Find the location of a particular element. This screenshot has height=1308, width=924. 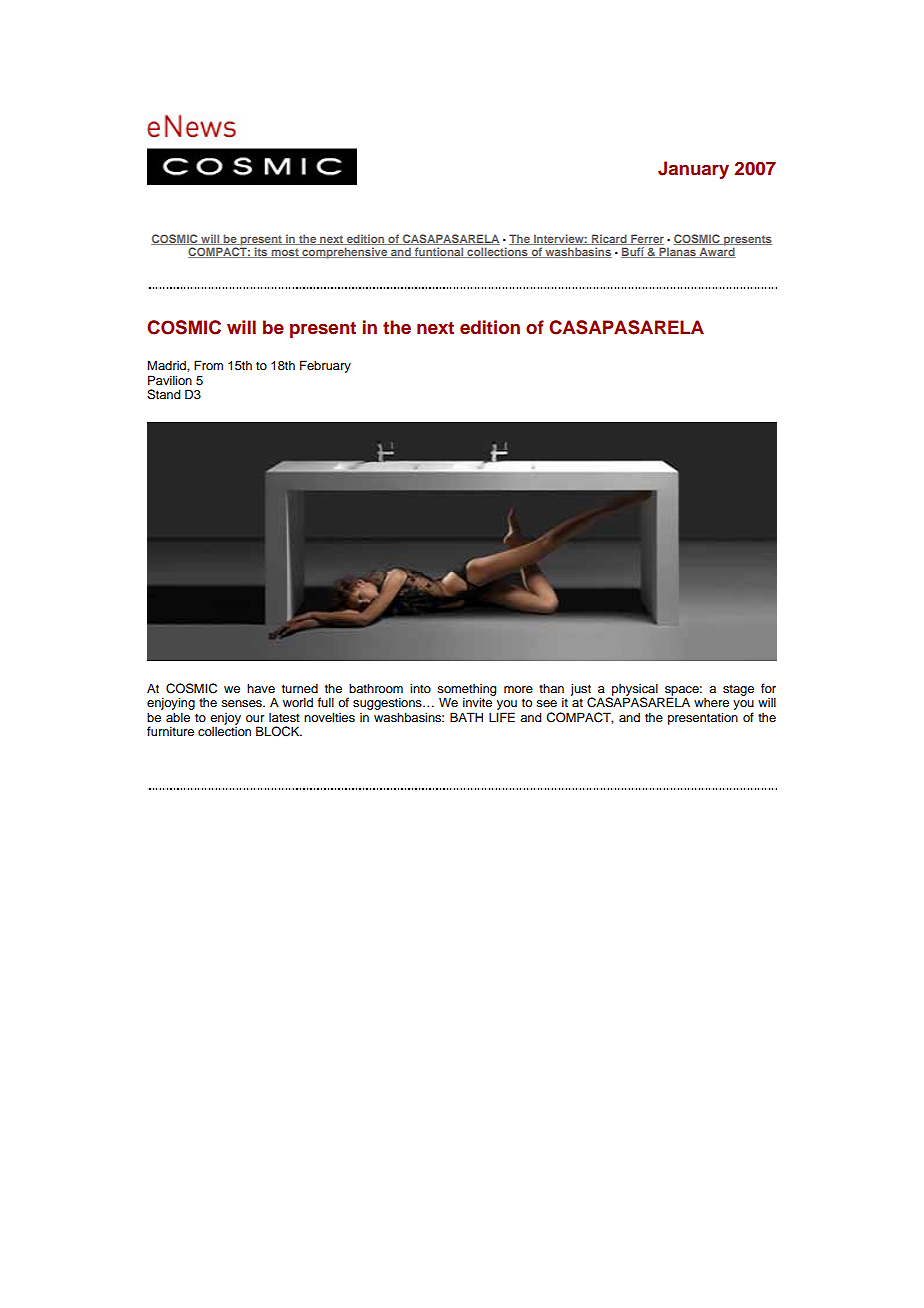

have is located at coordinates (261, 688).
